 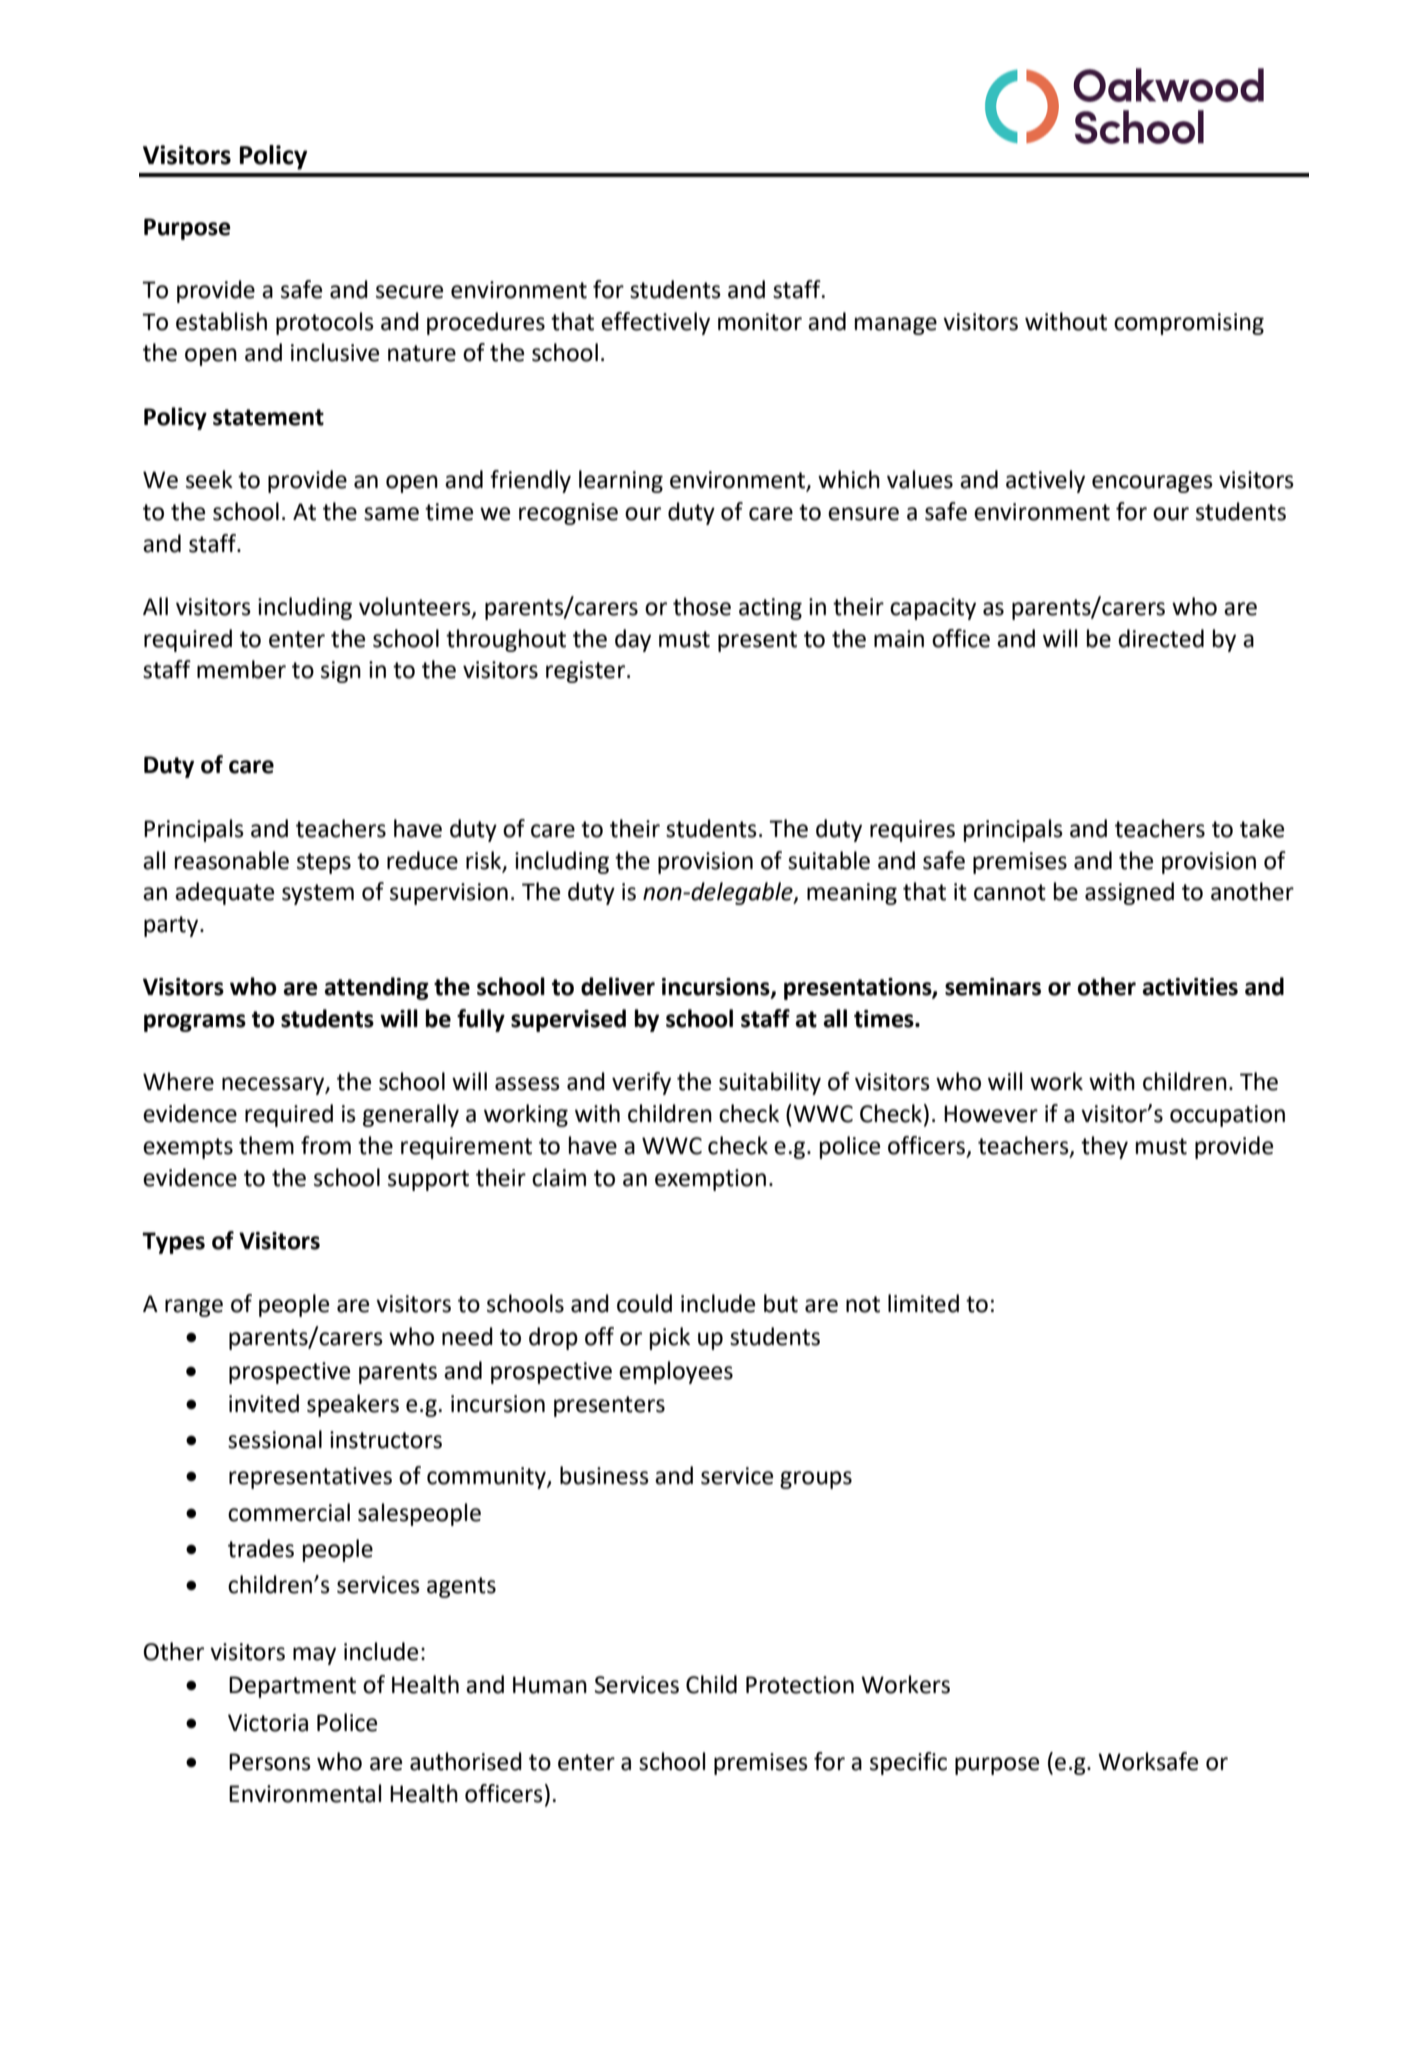 I want to click on compromising, so click(x=1189, y=324).
